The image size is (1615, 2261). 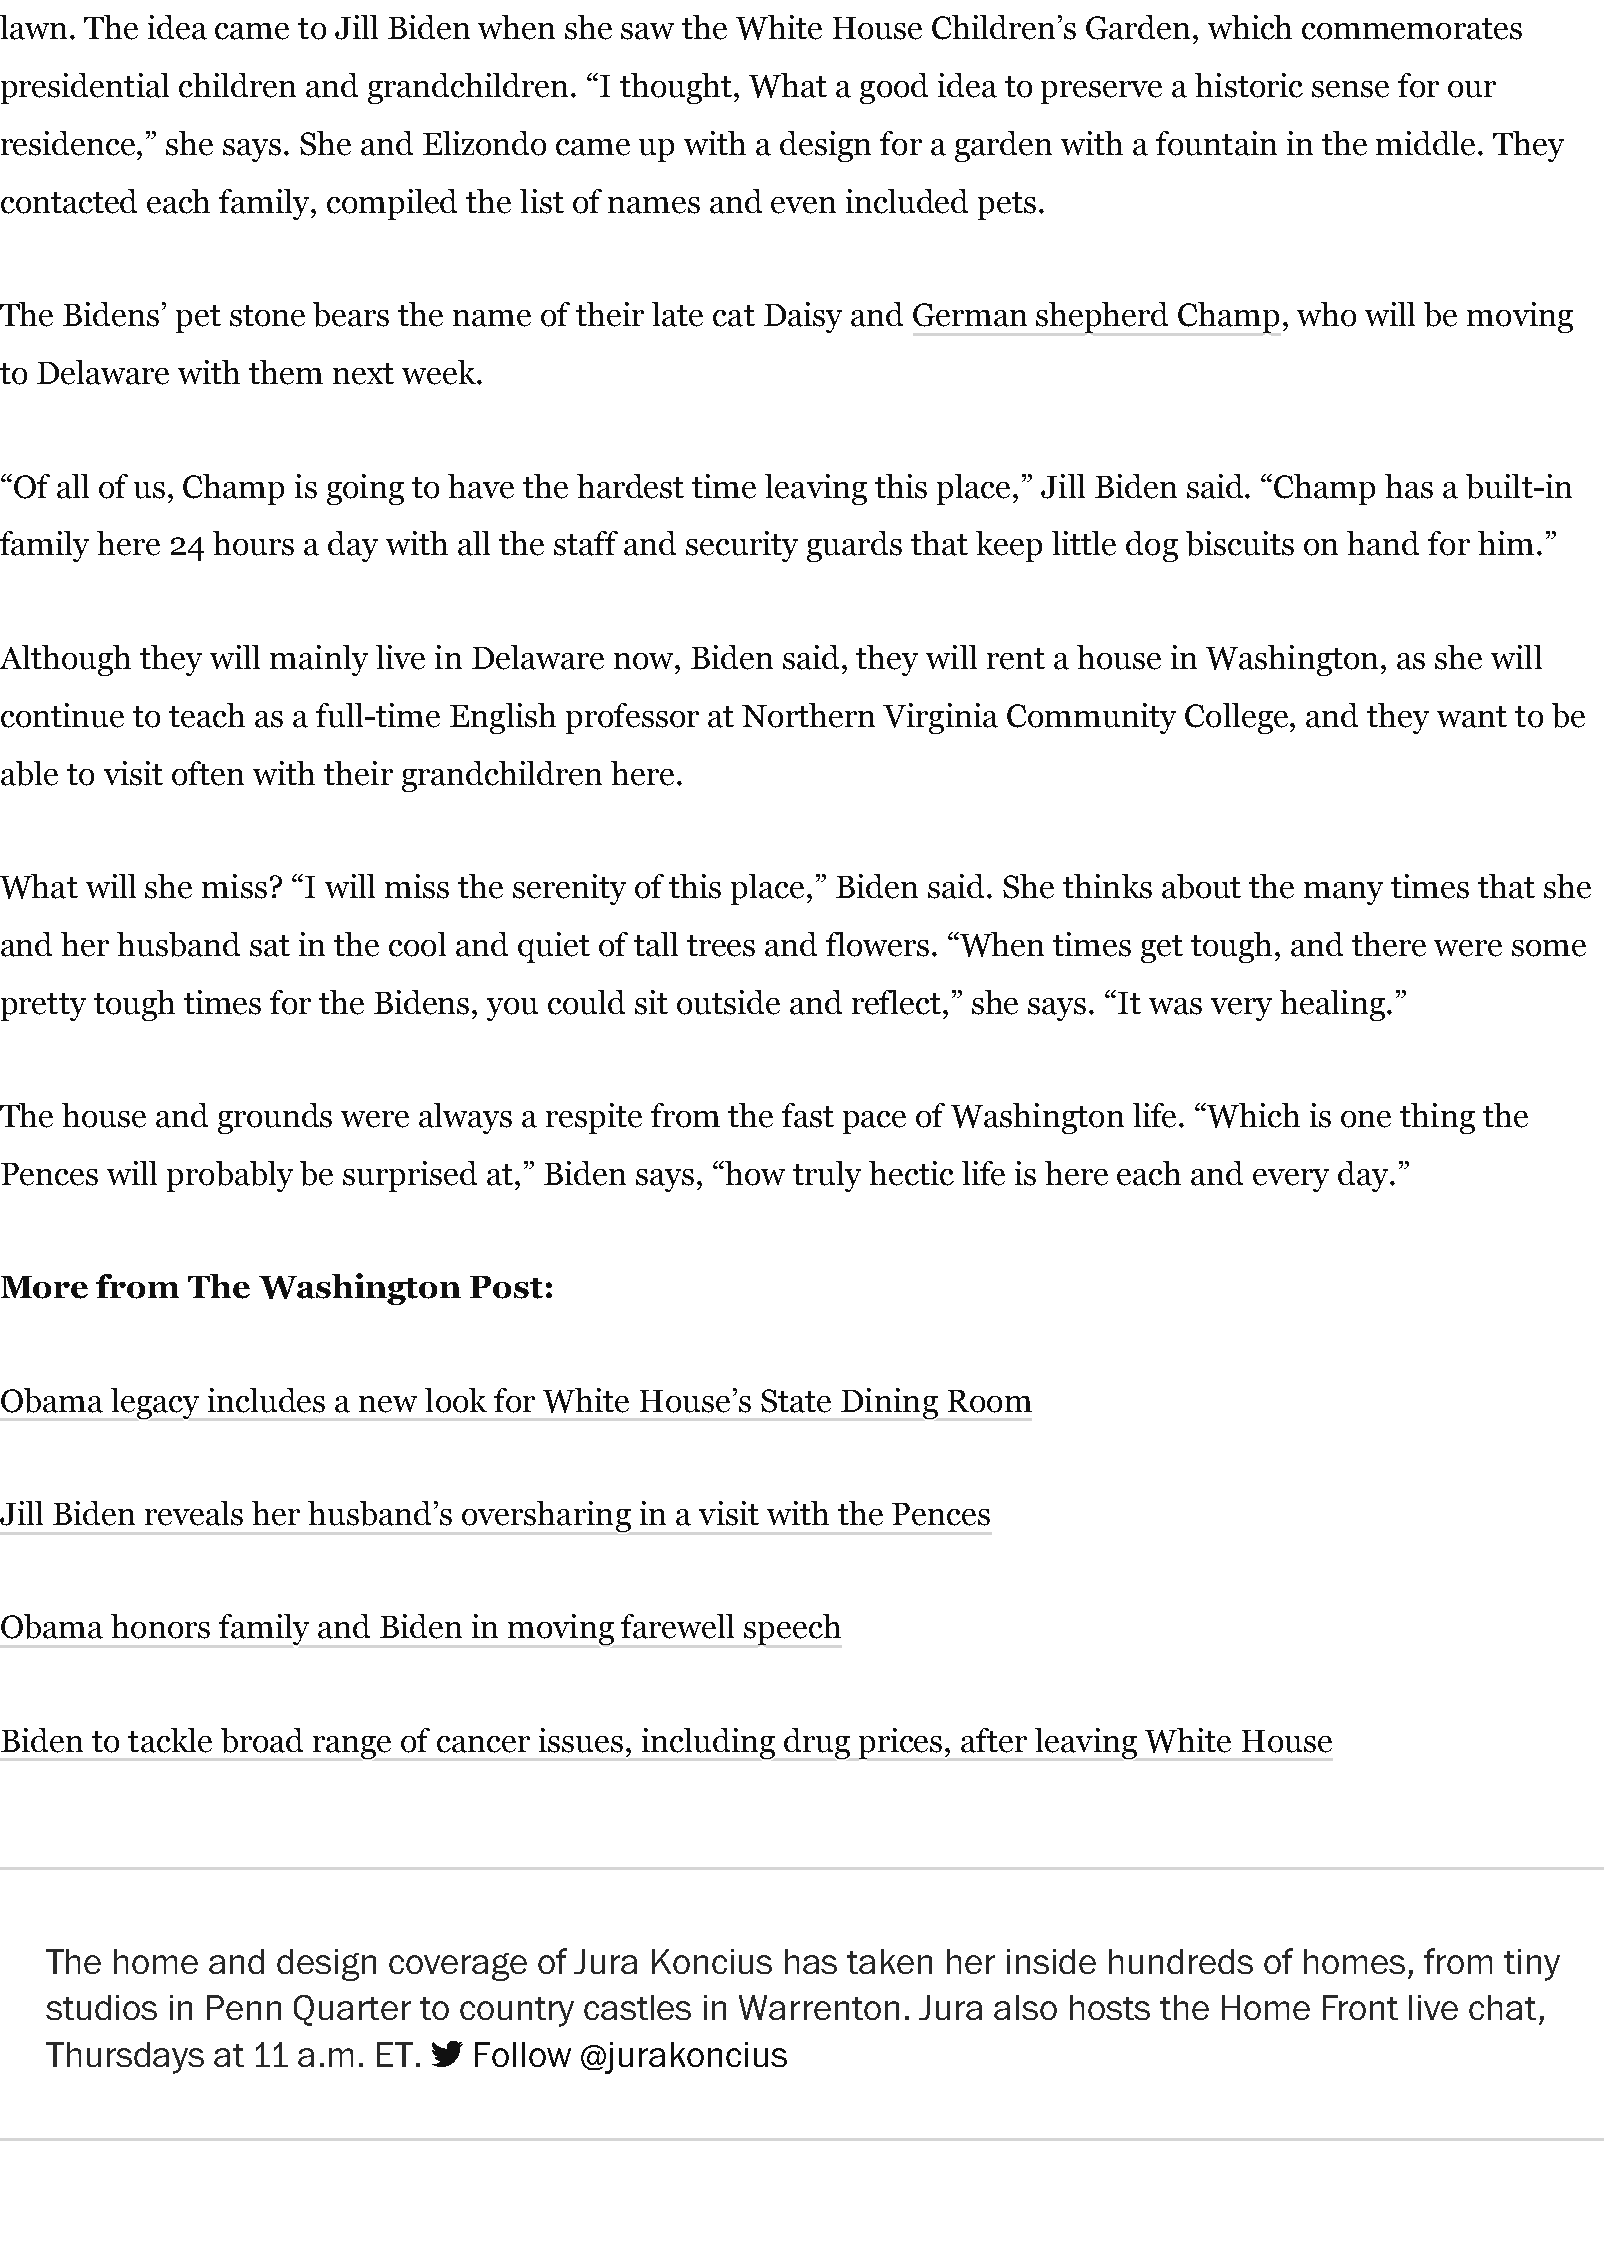 What do you see at coordinates (1360, 2007) in the document?
I see `Front` at bounding box center [1360, 2007].
